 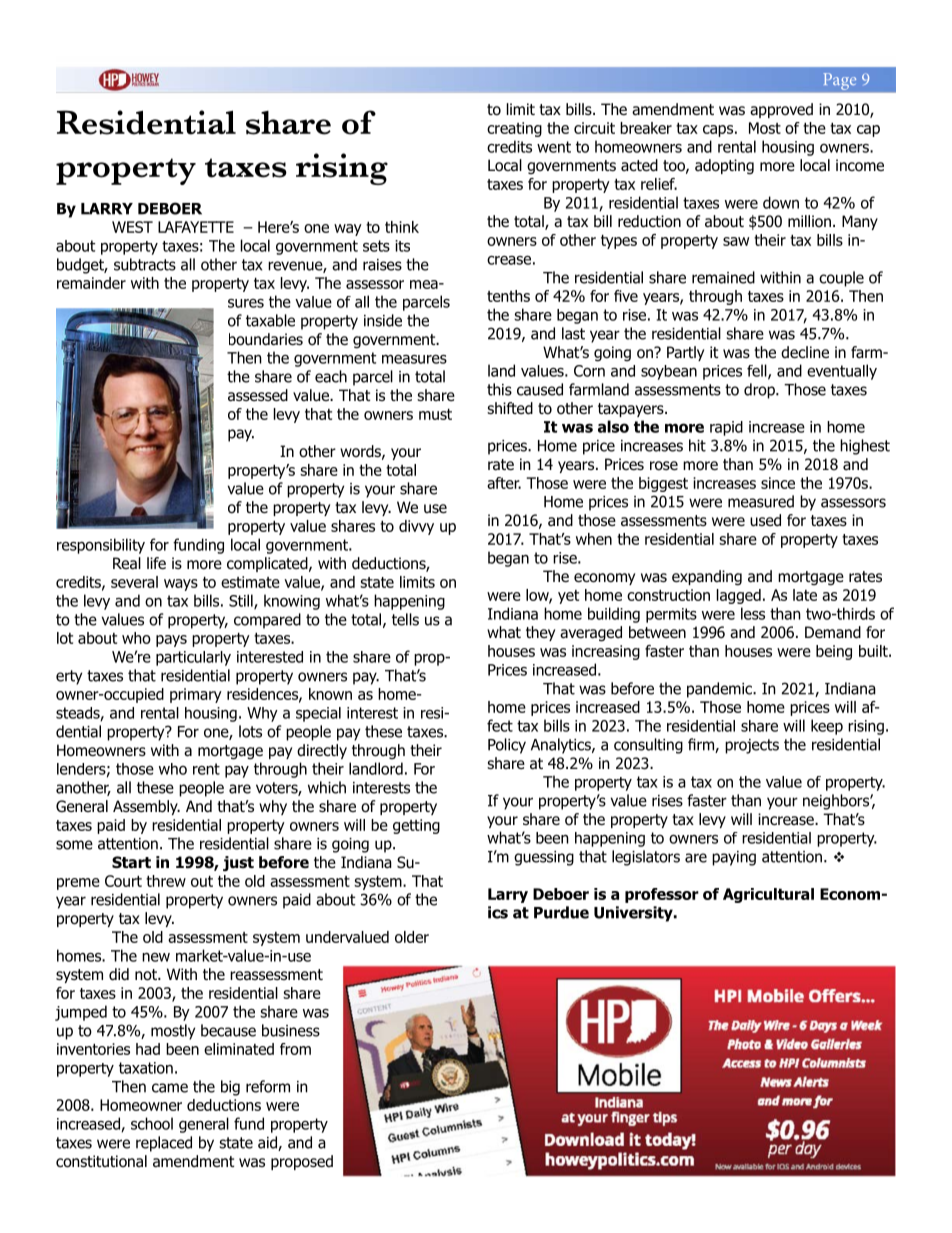 I want to click on divvy, so click(x=416, y=527).
